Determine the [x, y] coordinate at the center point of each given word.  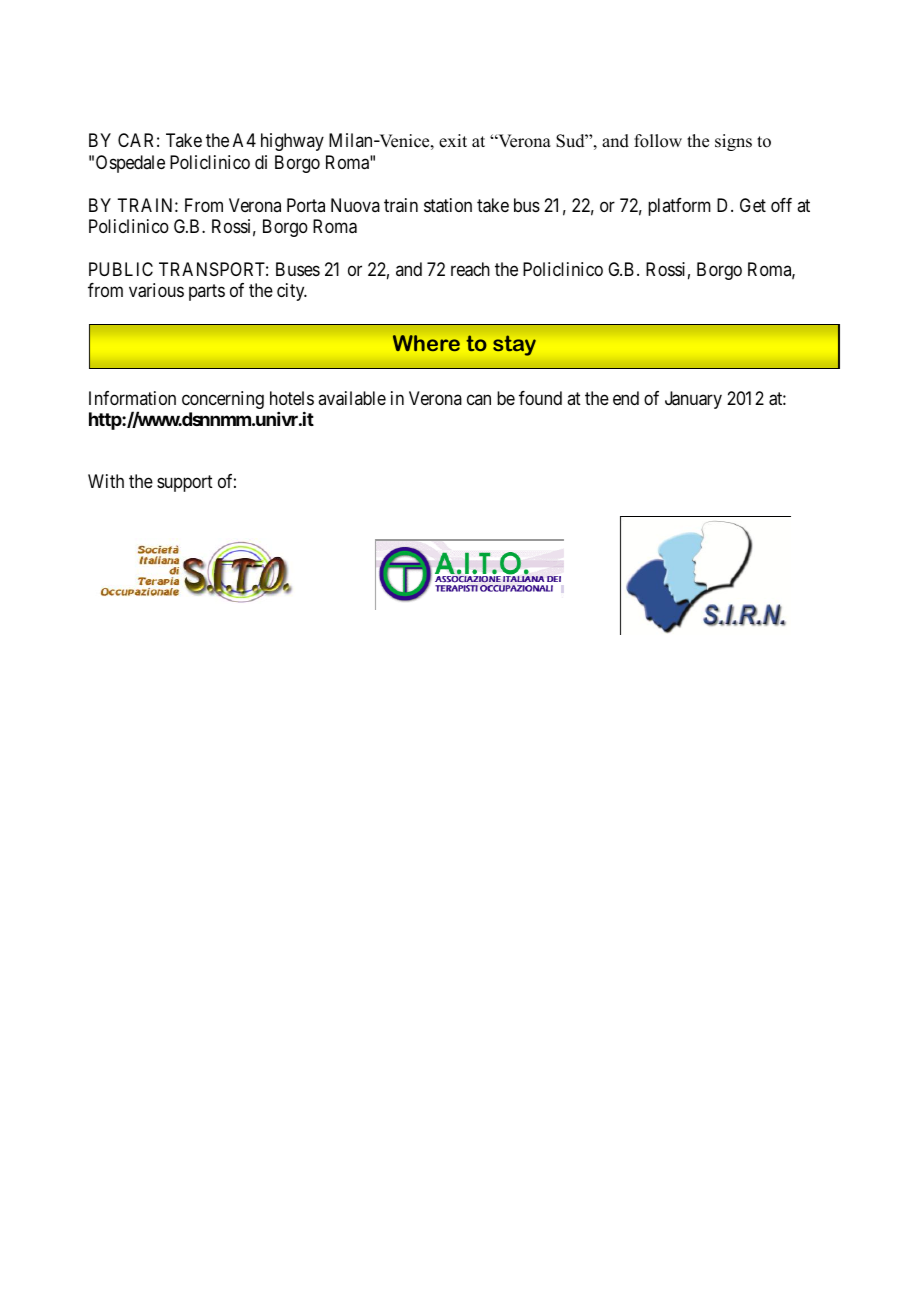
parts [207, 292]
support [185, 483]
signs [733, 142]
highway [292, 142]
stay [514, 345]
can [479, 399]
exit [453, 141]
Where [426, 343]
